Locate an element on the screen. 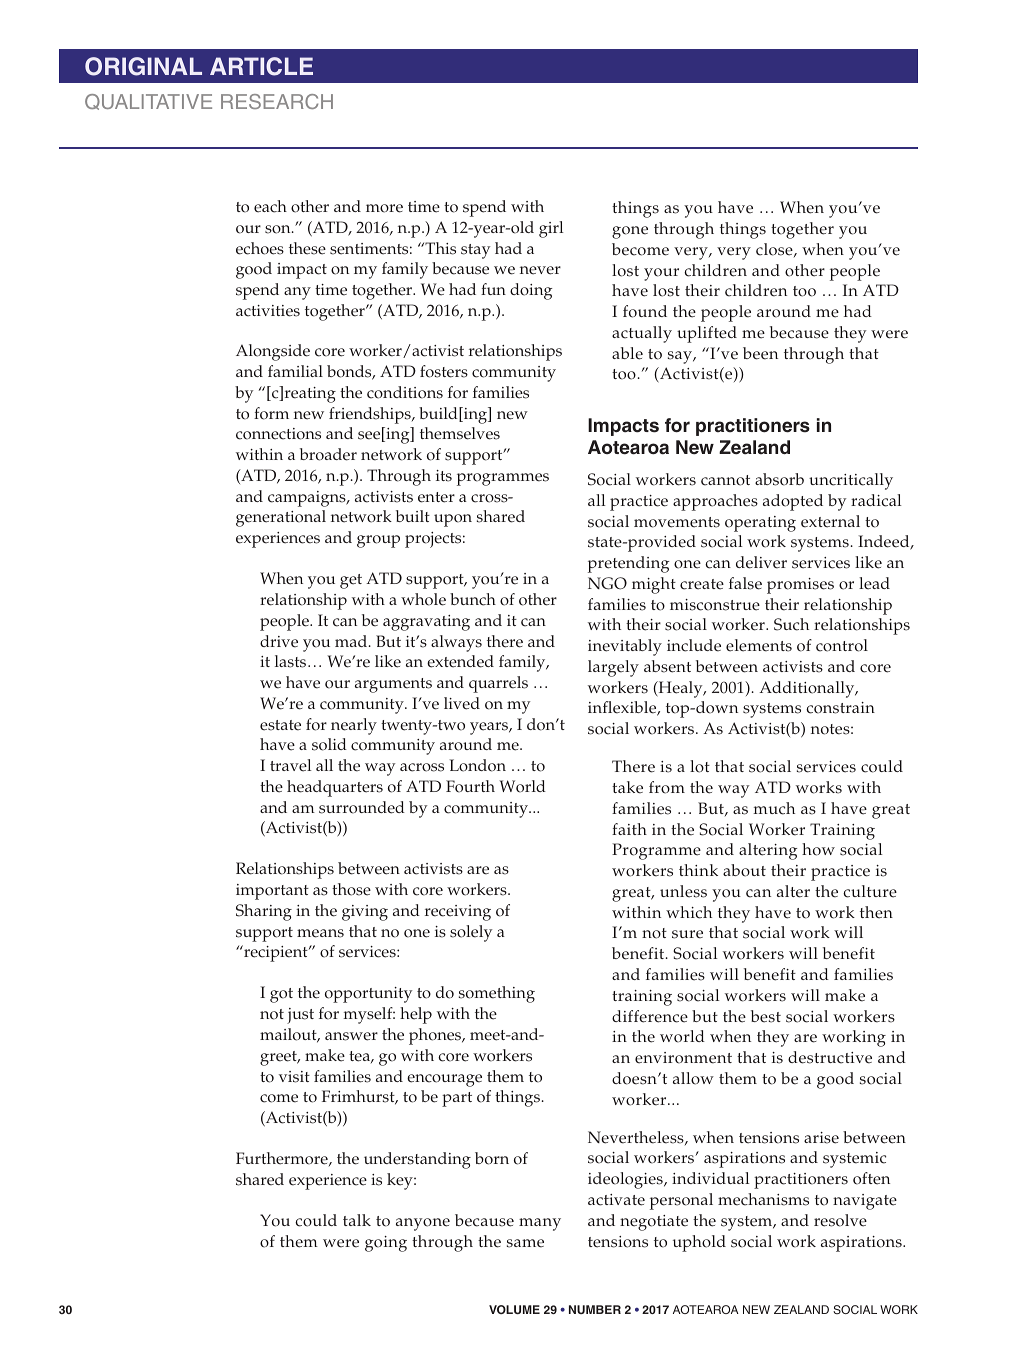  girl is located at coordinates (551, 229).
